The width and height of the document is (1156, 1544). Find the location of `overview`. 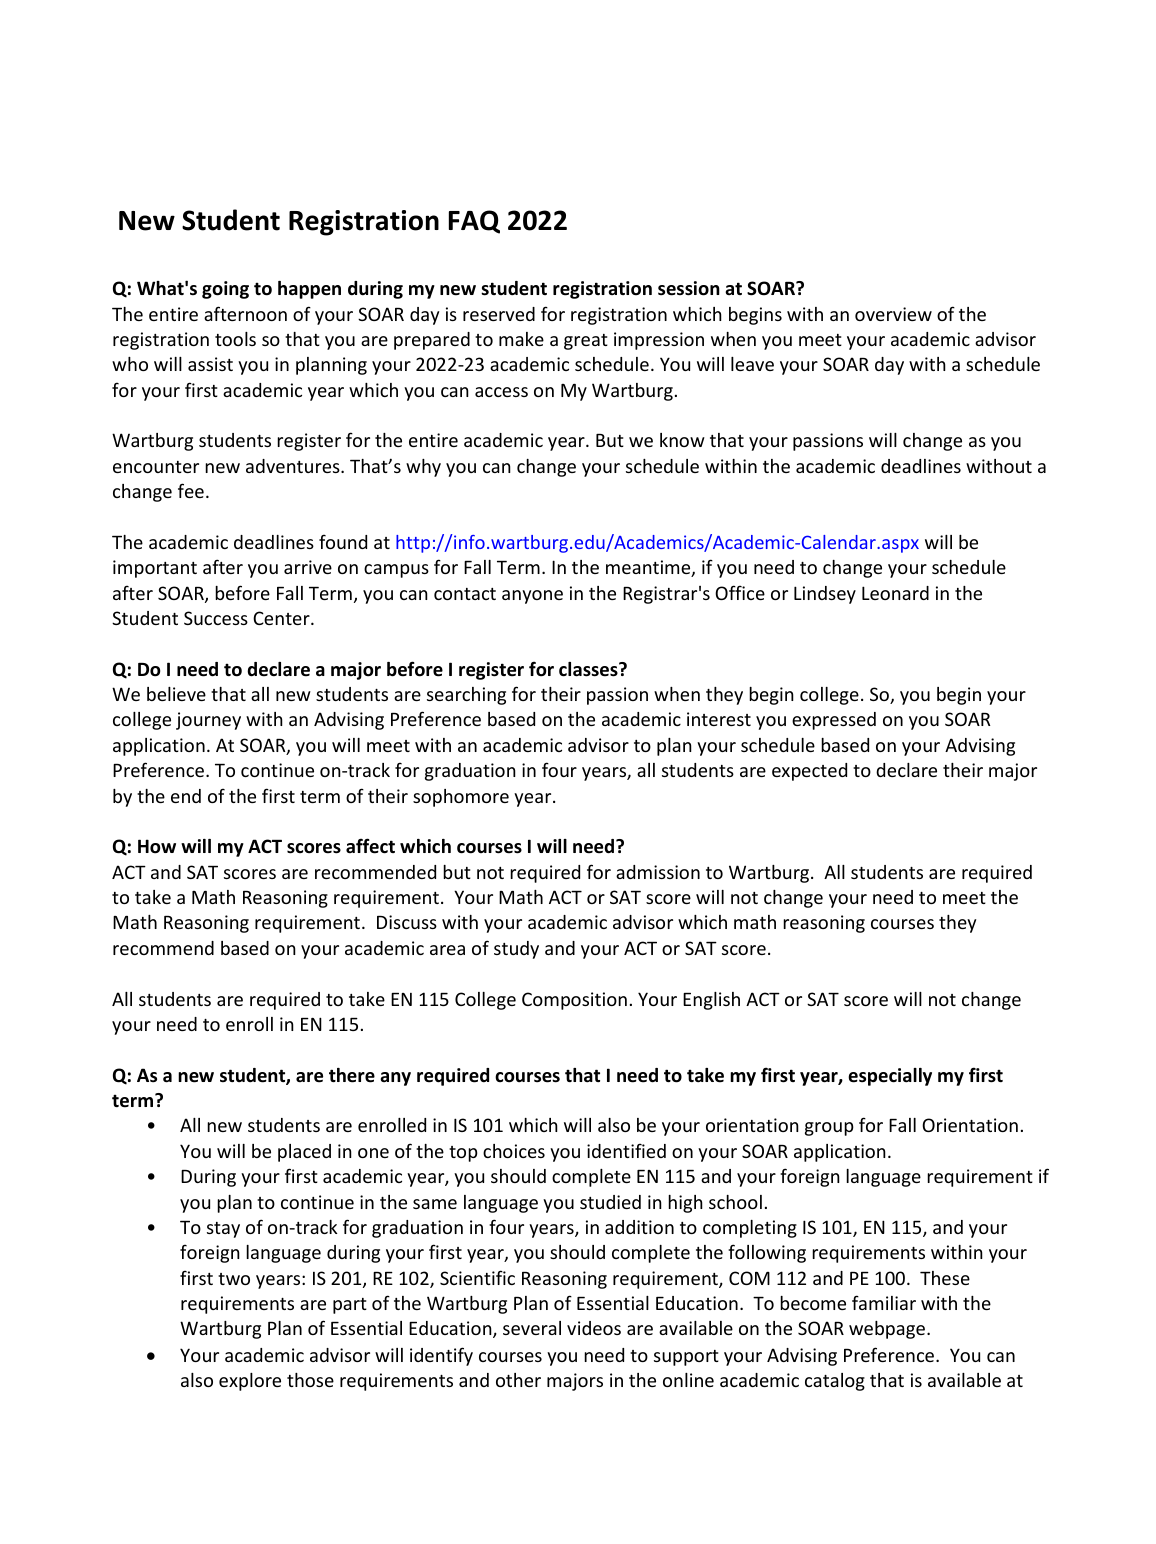

overview is located at coordinates (893, 314).
